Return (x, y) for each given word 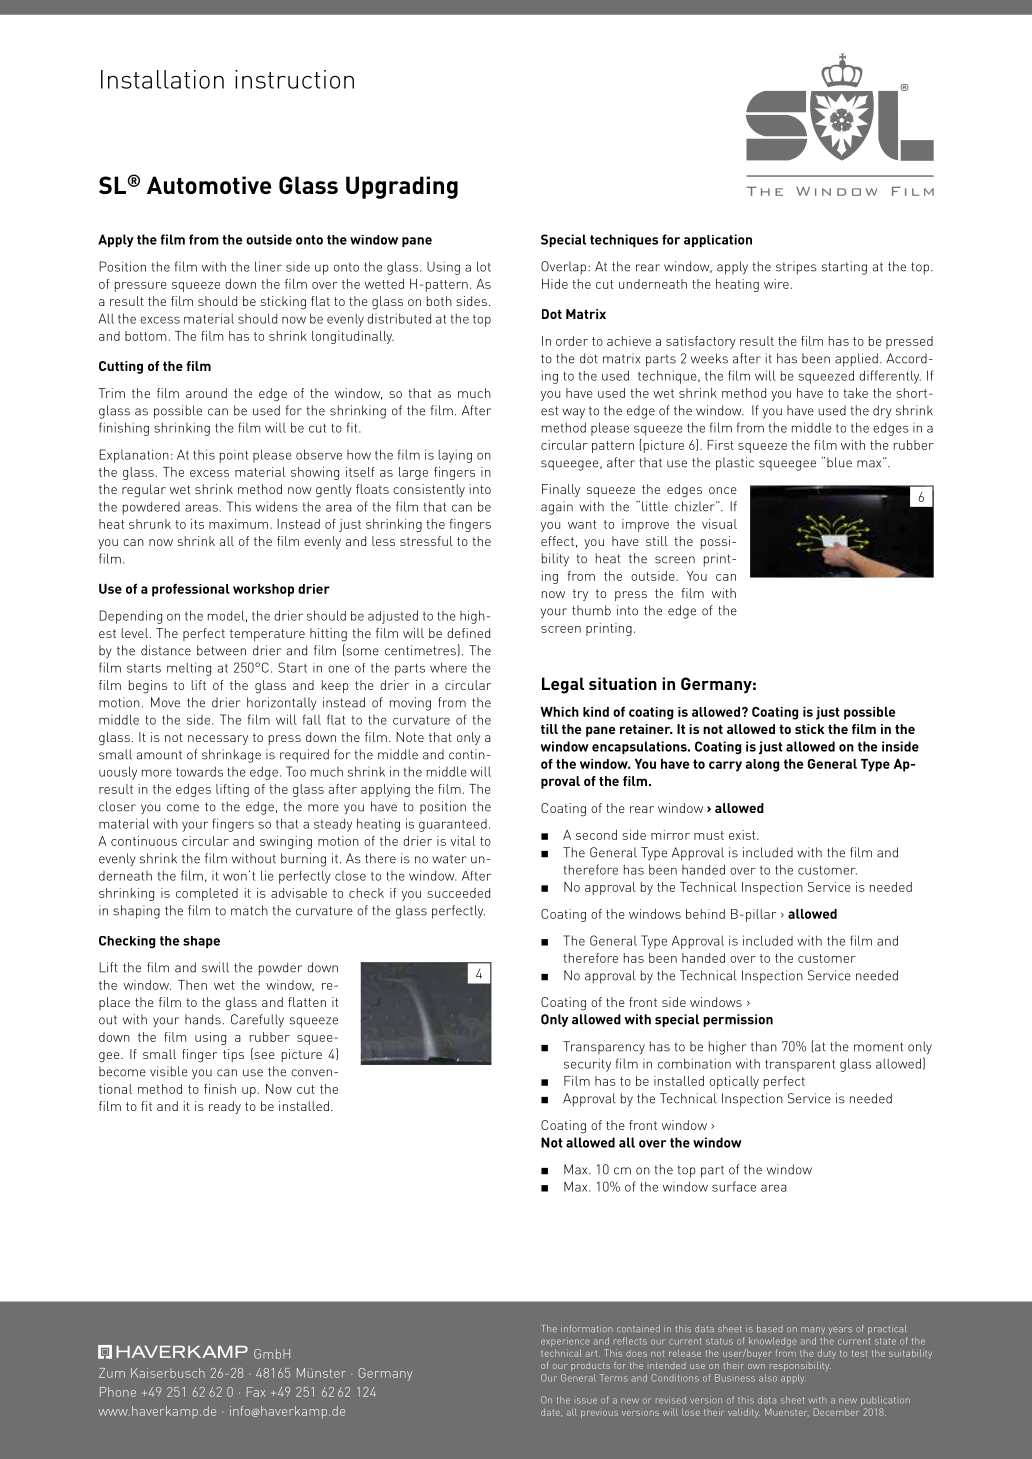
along (762, 765)
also (768, 1378)
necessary (218, 740)
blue (839, 462)
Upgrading (402, 187)
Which (559, 712)
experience (565, 1342)
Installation (162, 79)
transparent (800, 1065)
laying (455, 456)
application (718, 240)
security (587, 1065)
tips (233, 1055)
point (234, 456)
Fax (256, 1392)
